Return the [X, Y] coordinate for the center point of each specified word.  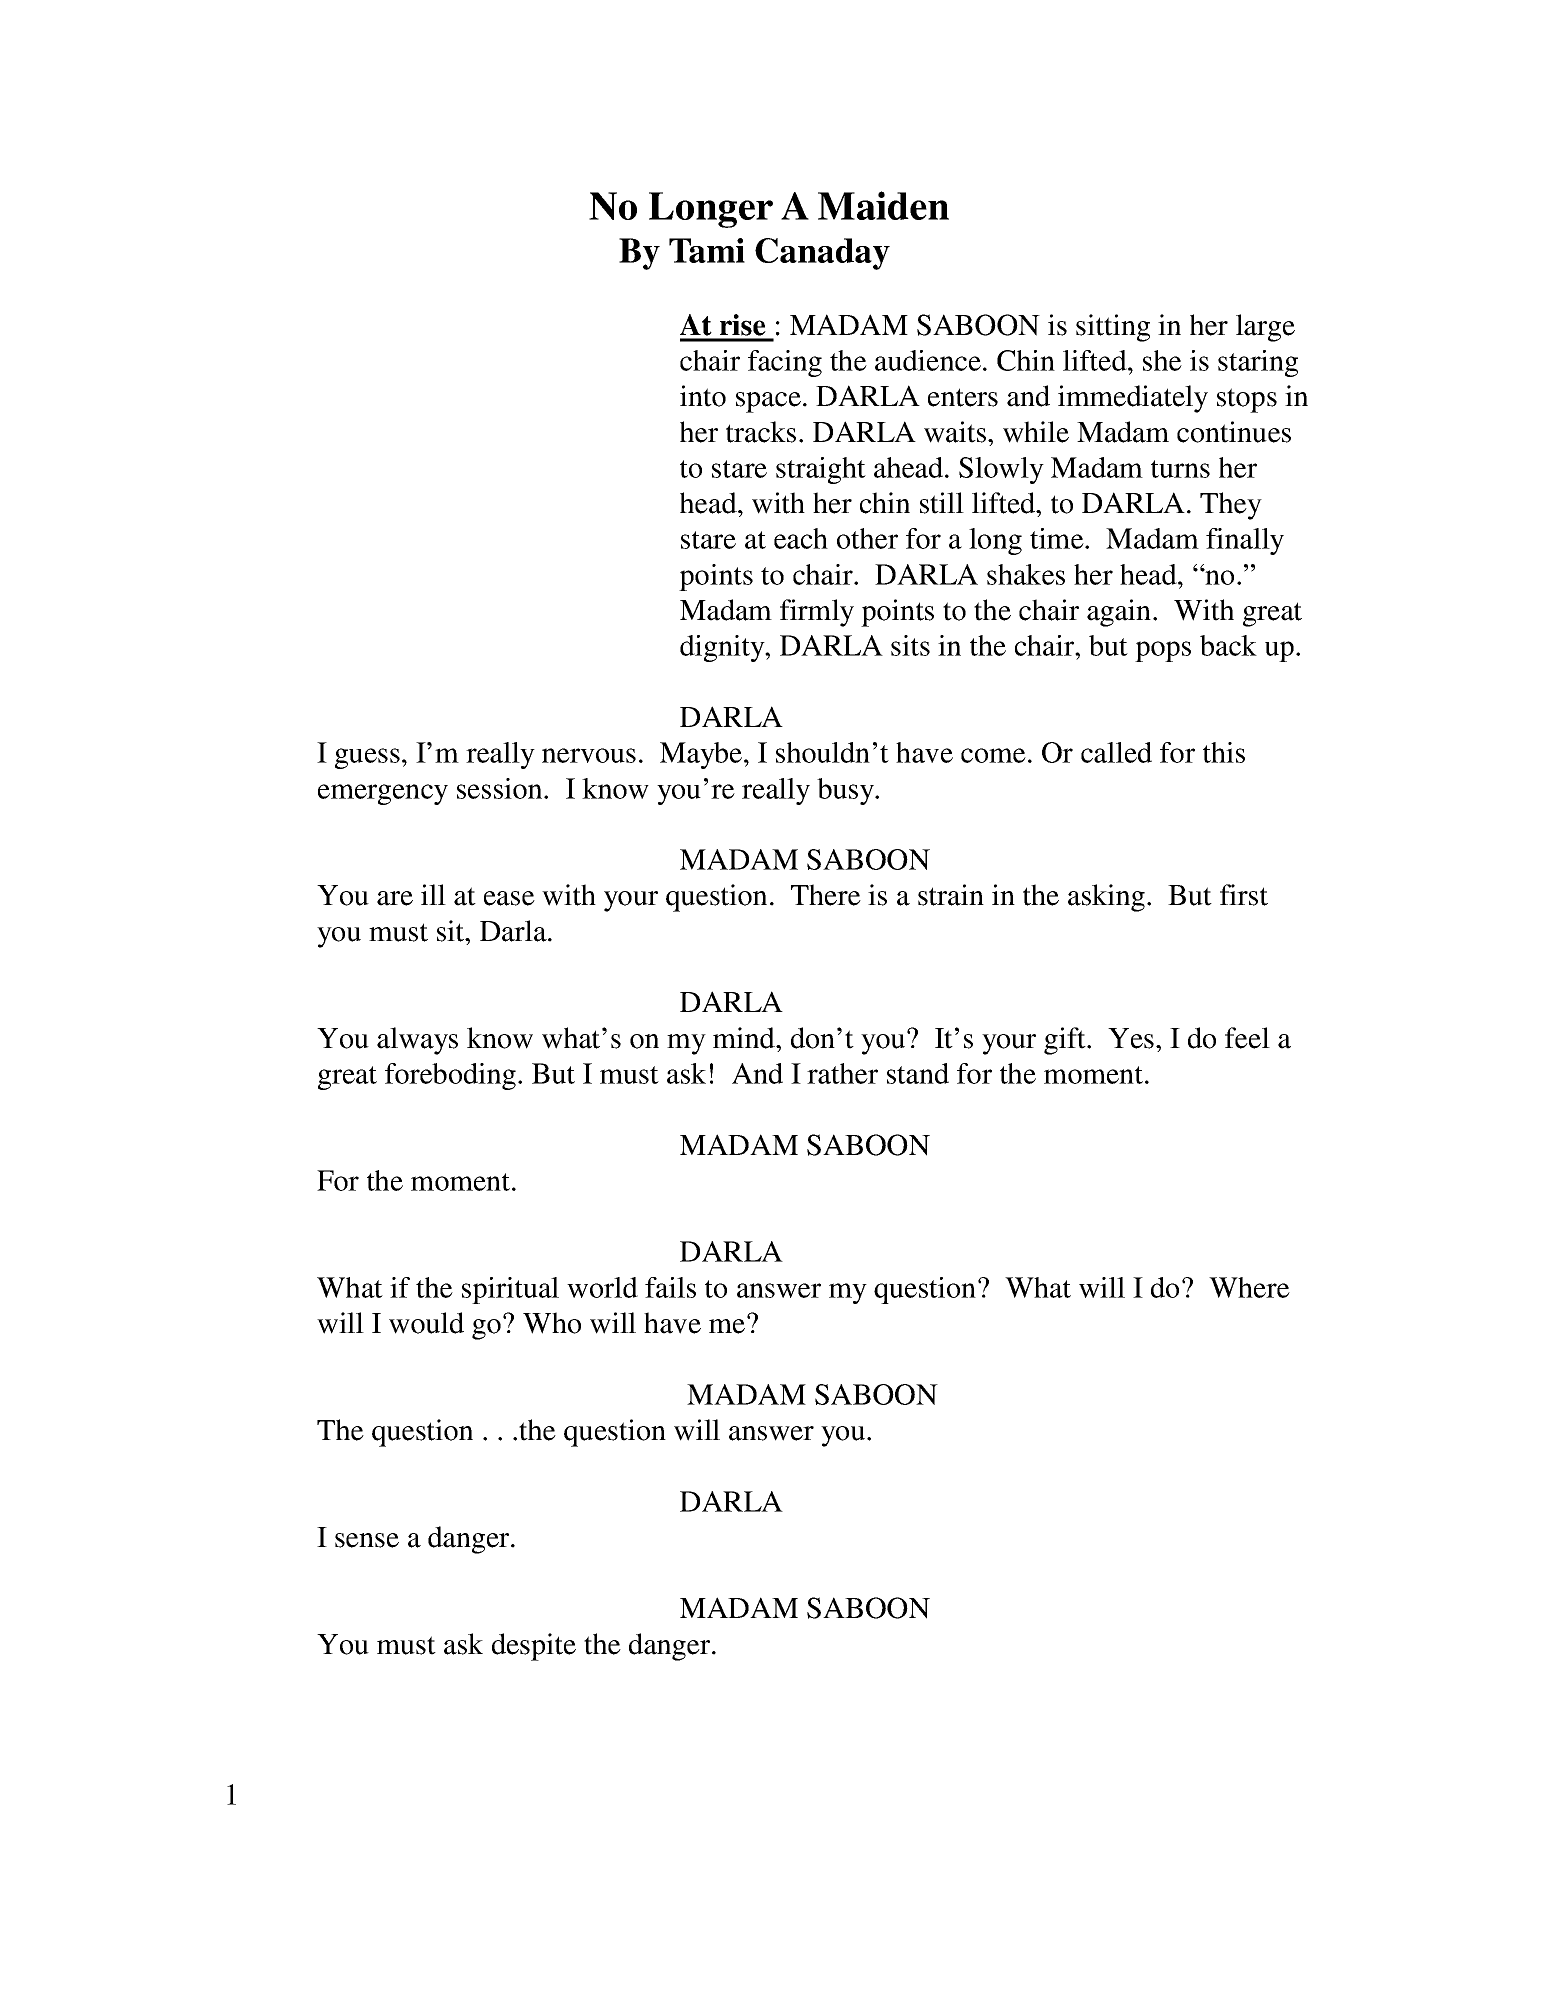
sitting [1113, 328]
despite [534, 1647]
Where [1249, 1287]
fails [670, 1287]
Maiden [883, 205]
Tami [707, 250]
